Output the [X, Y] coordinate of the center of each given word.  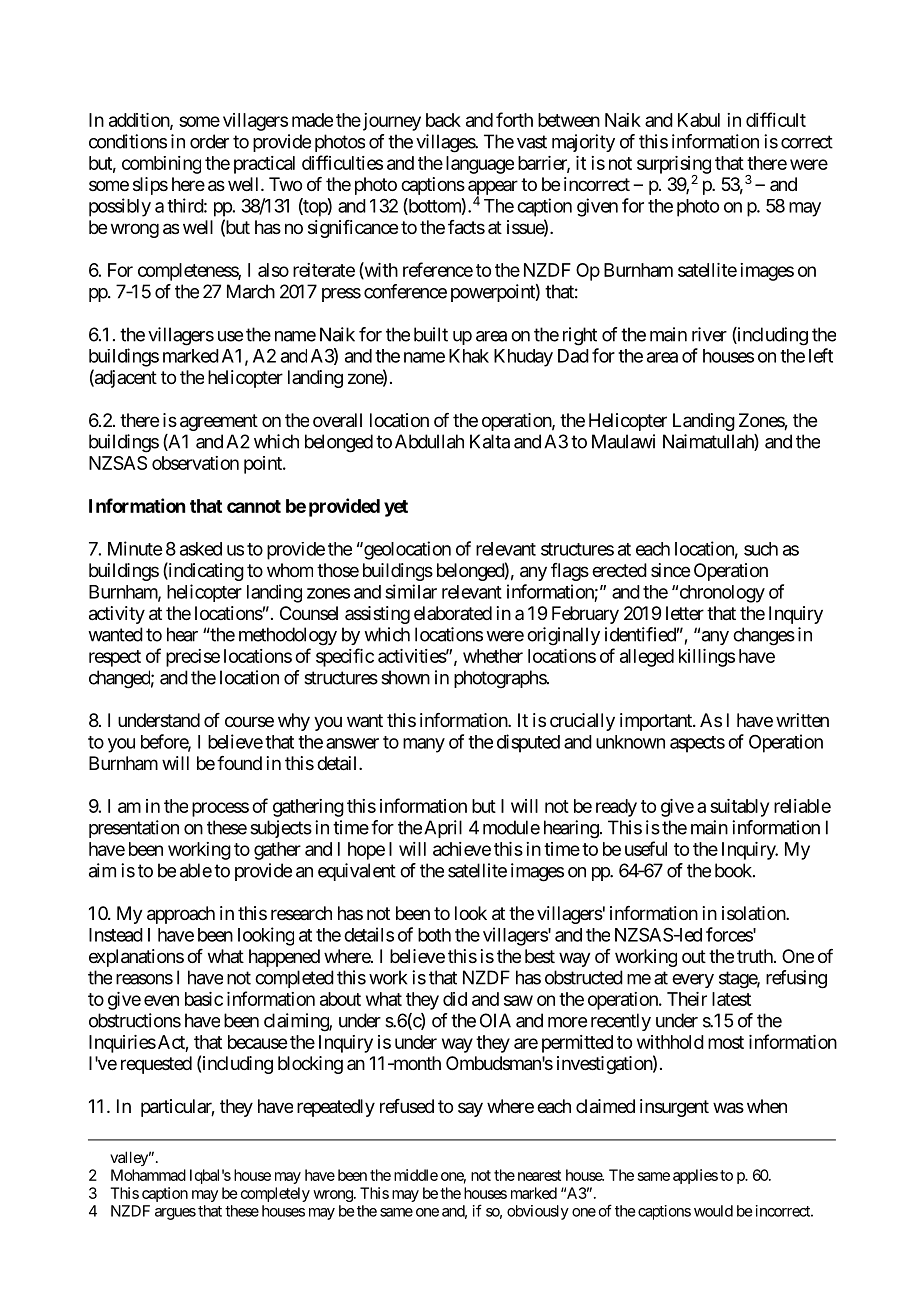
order [209, 141]
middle [416, 1175]
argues [175, 1214]
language [480, 165]
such [761, 549]
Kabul [699, 120]
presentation [134, 829]
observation [195, 463]
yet [396, 508]
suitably [739, 808]
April [443, 829]
